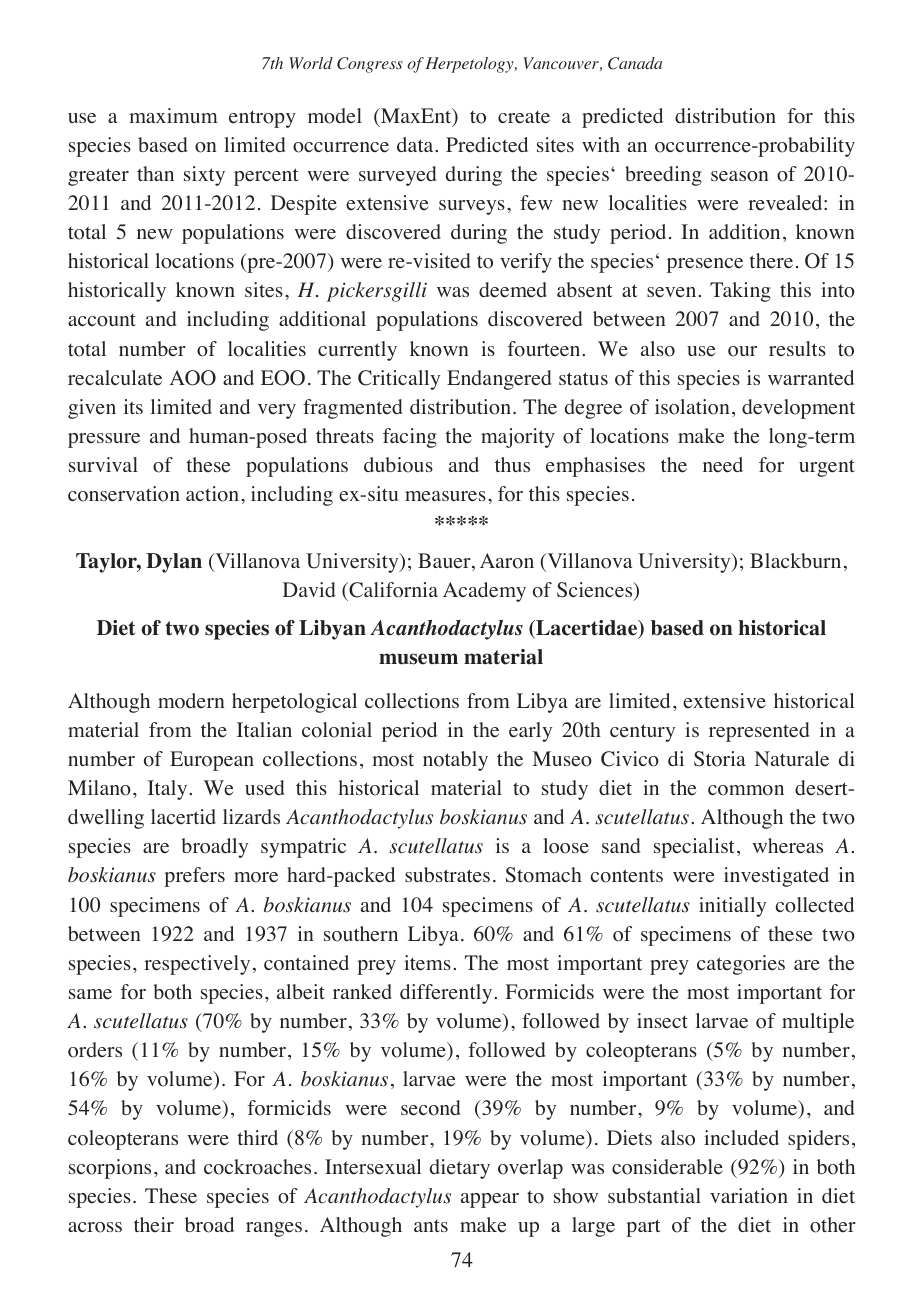 This page has width=924, height=1310. I want to click on create, so click(524, 117).
